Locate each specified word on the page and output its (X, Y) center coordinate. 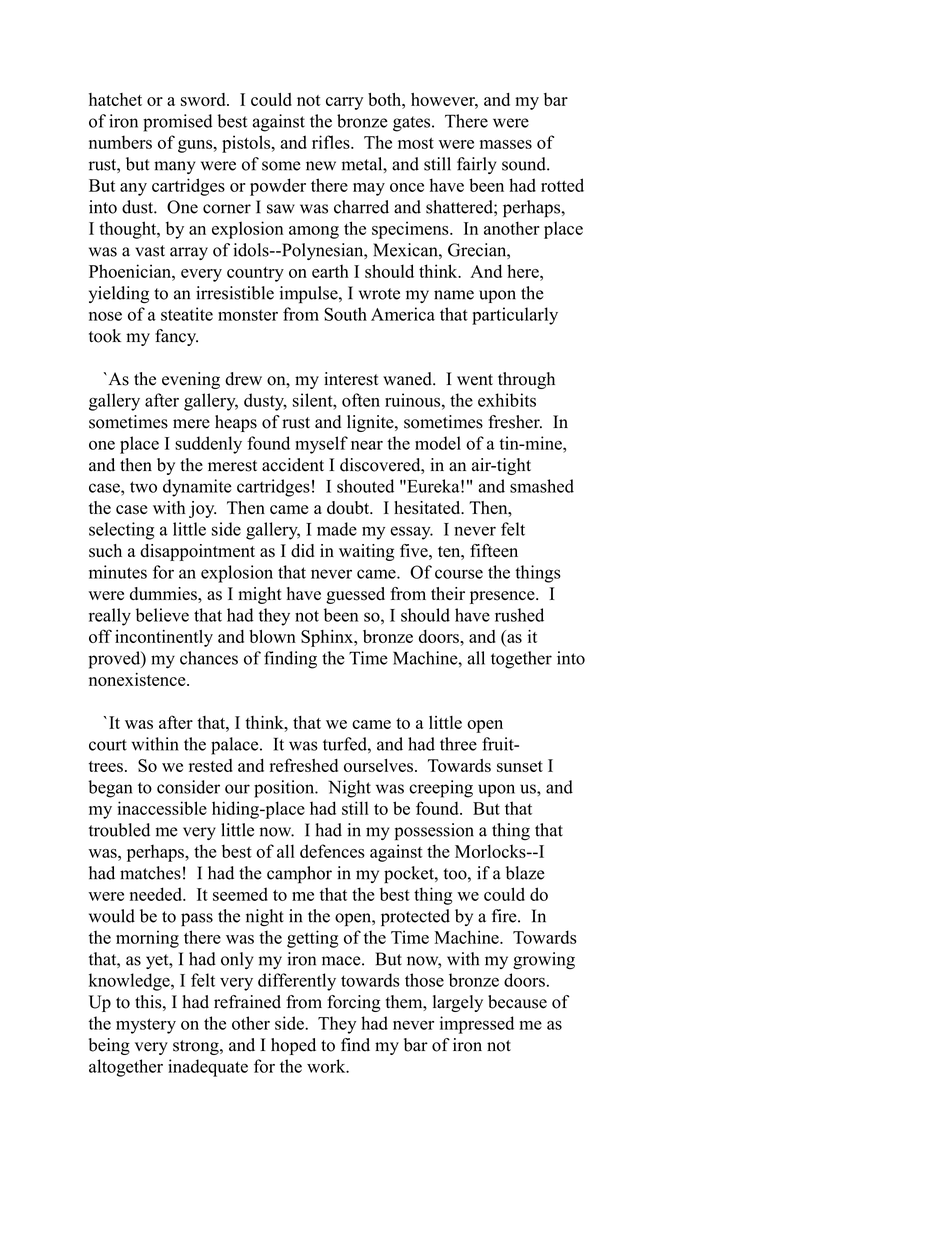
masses (506, 144)
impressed (477, 1025)
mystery (146, 1026)
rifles (332, 142)
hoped (293, 1046)
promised (177, 123)
